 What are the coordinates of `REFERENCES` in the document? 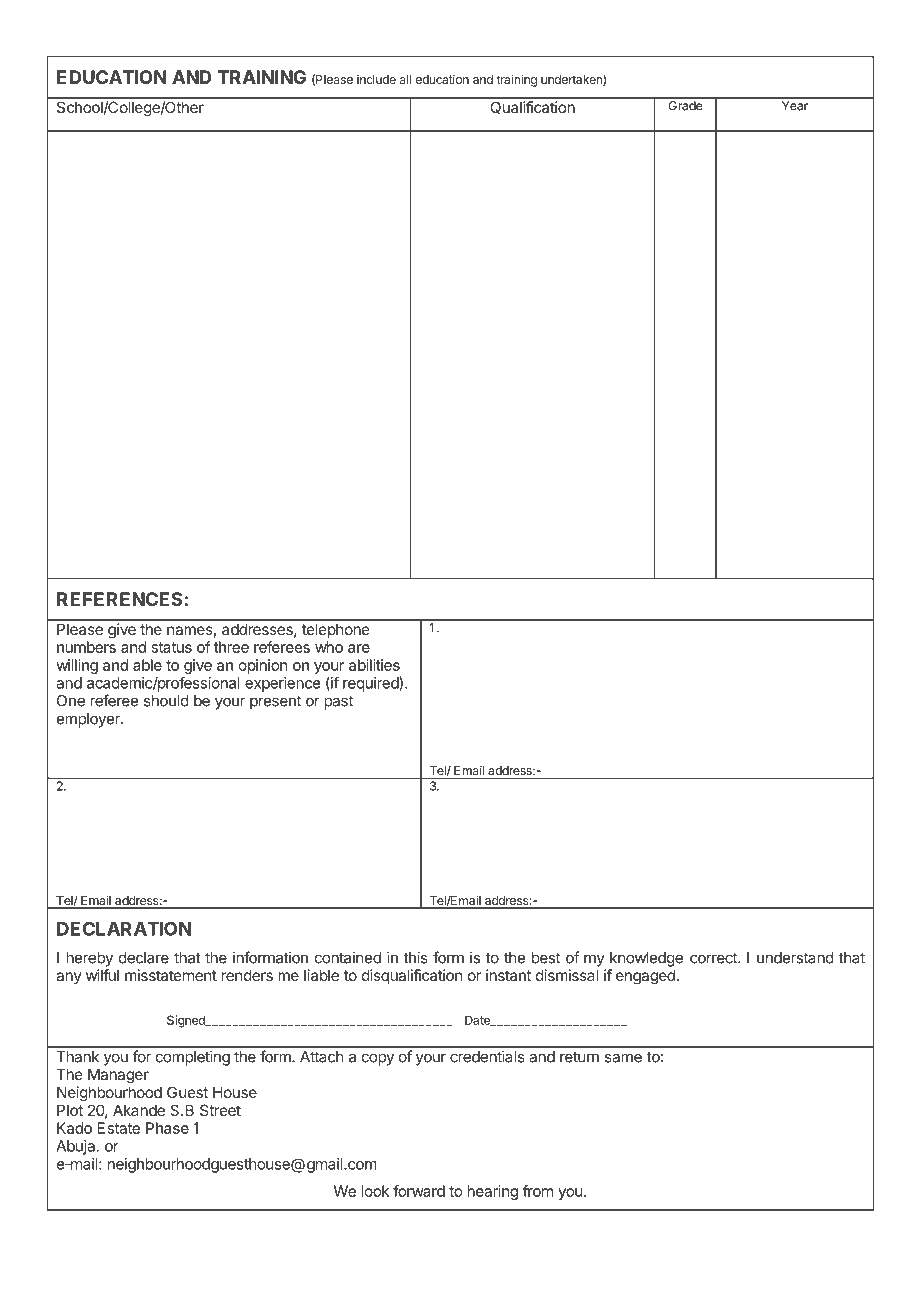 It's located at (119, 599).
